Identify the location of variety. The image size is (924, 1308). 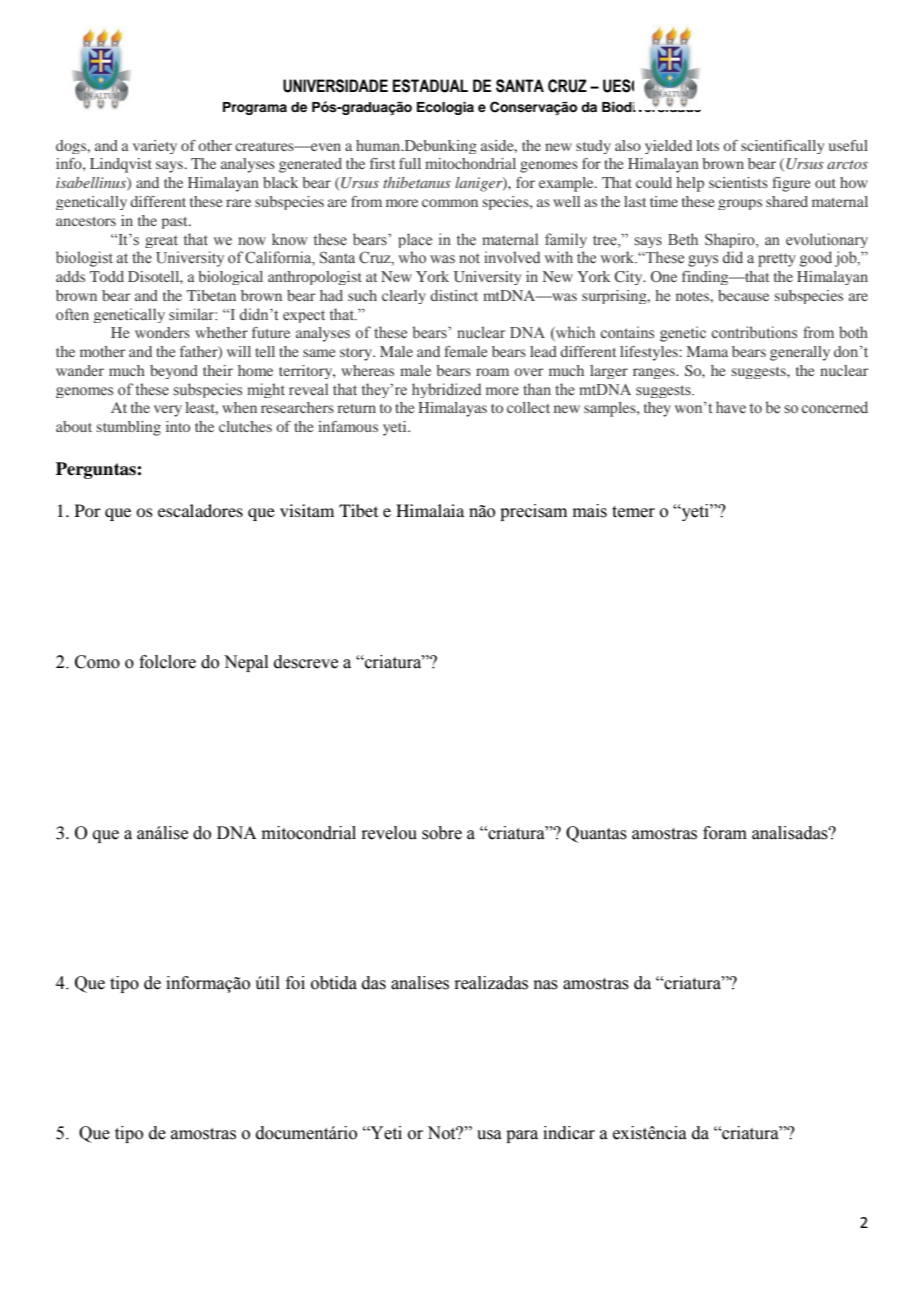
(155, 147).
